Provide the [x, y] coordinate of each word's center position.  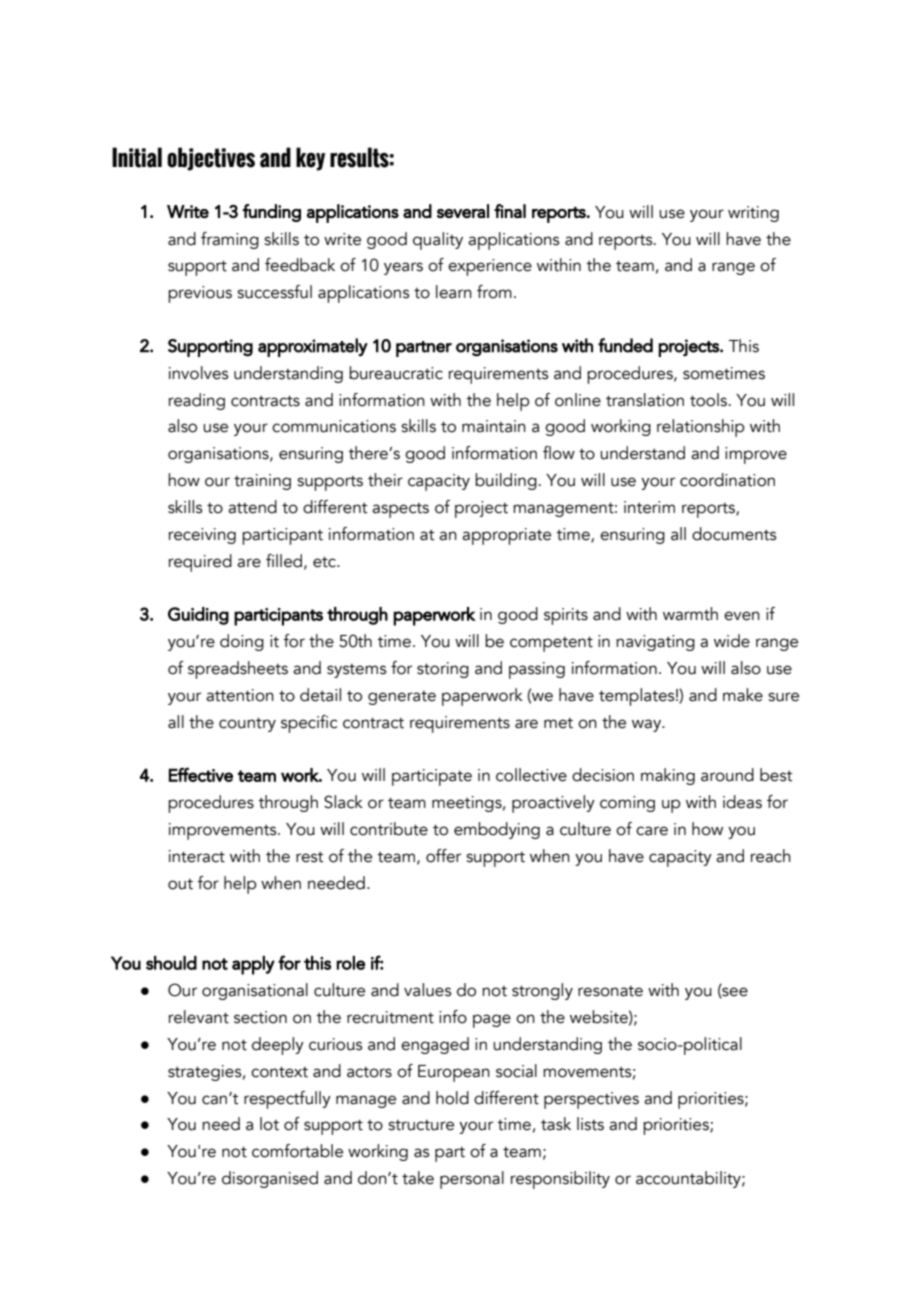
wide [732, 641]
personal [472, 1180]
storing [443, 670]
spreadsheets [238, 670]
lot [269, 1124]
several [463, 211]
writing [753, 214]
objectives [211, 159]
